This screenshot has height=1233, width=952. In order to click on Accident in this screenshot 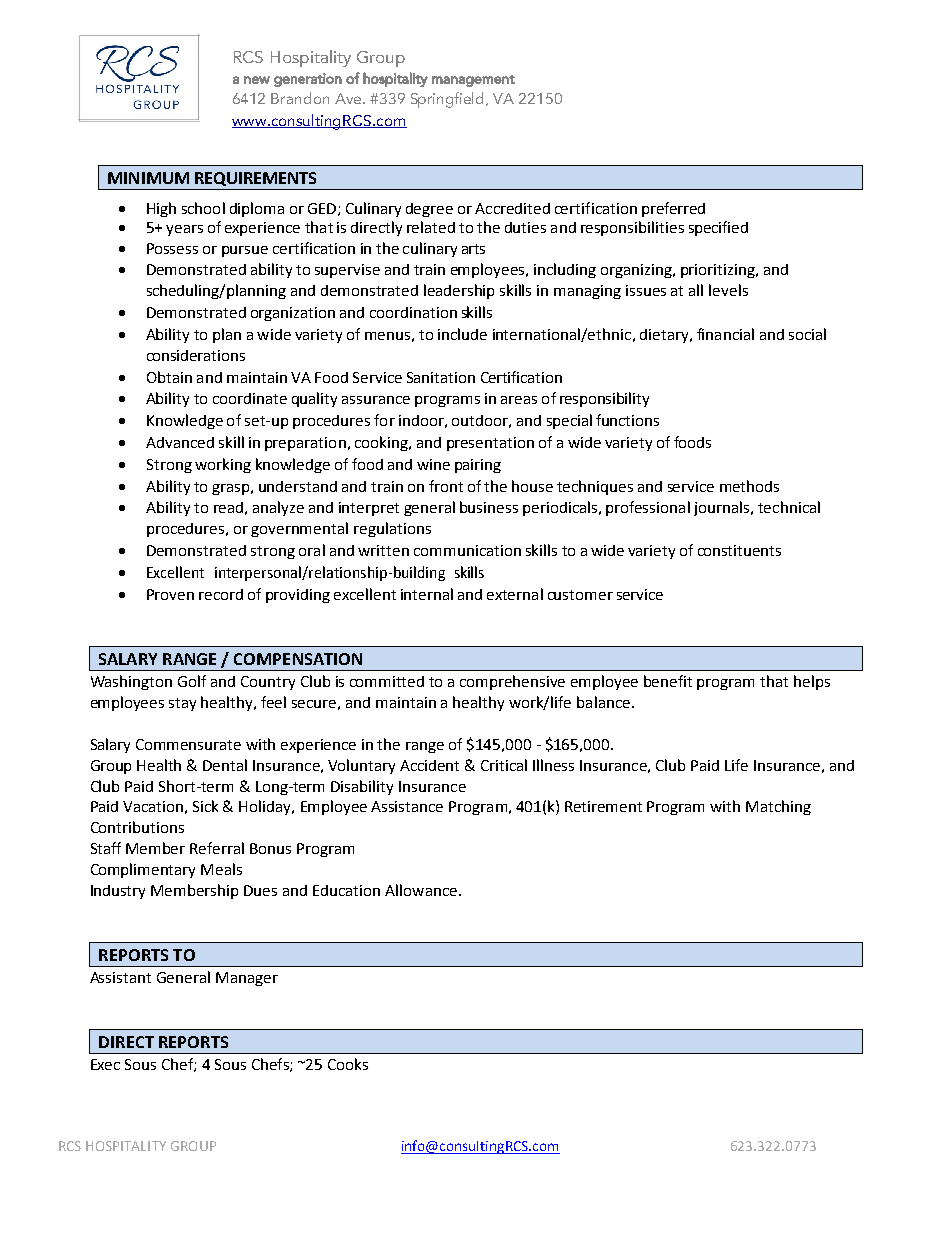, I will do `click(429, 765)`.
